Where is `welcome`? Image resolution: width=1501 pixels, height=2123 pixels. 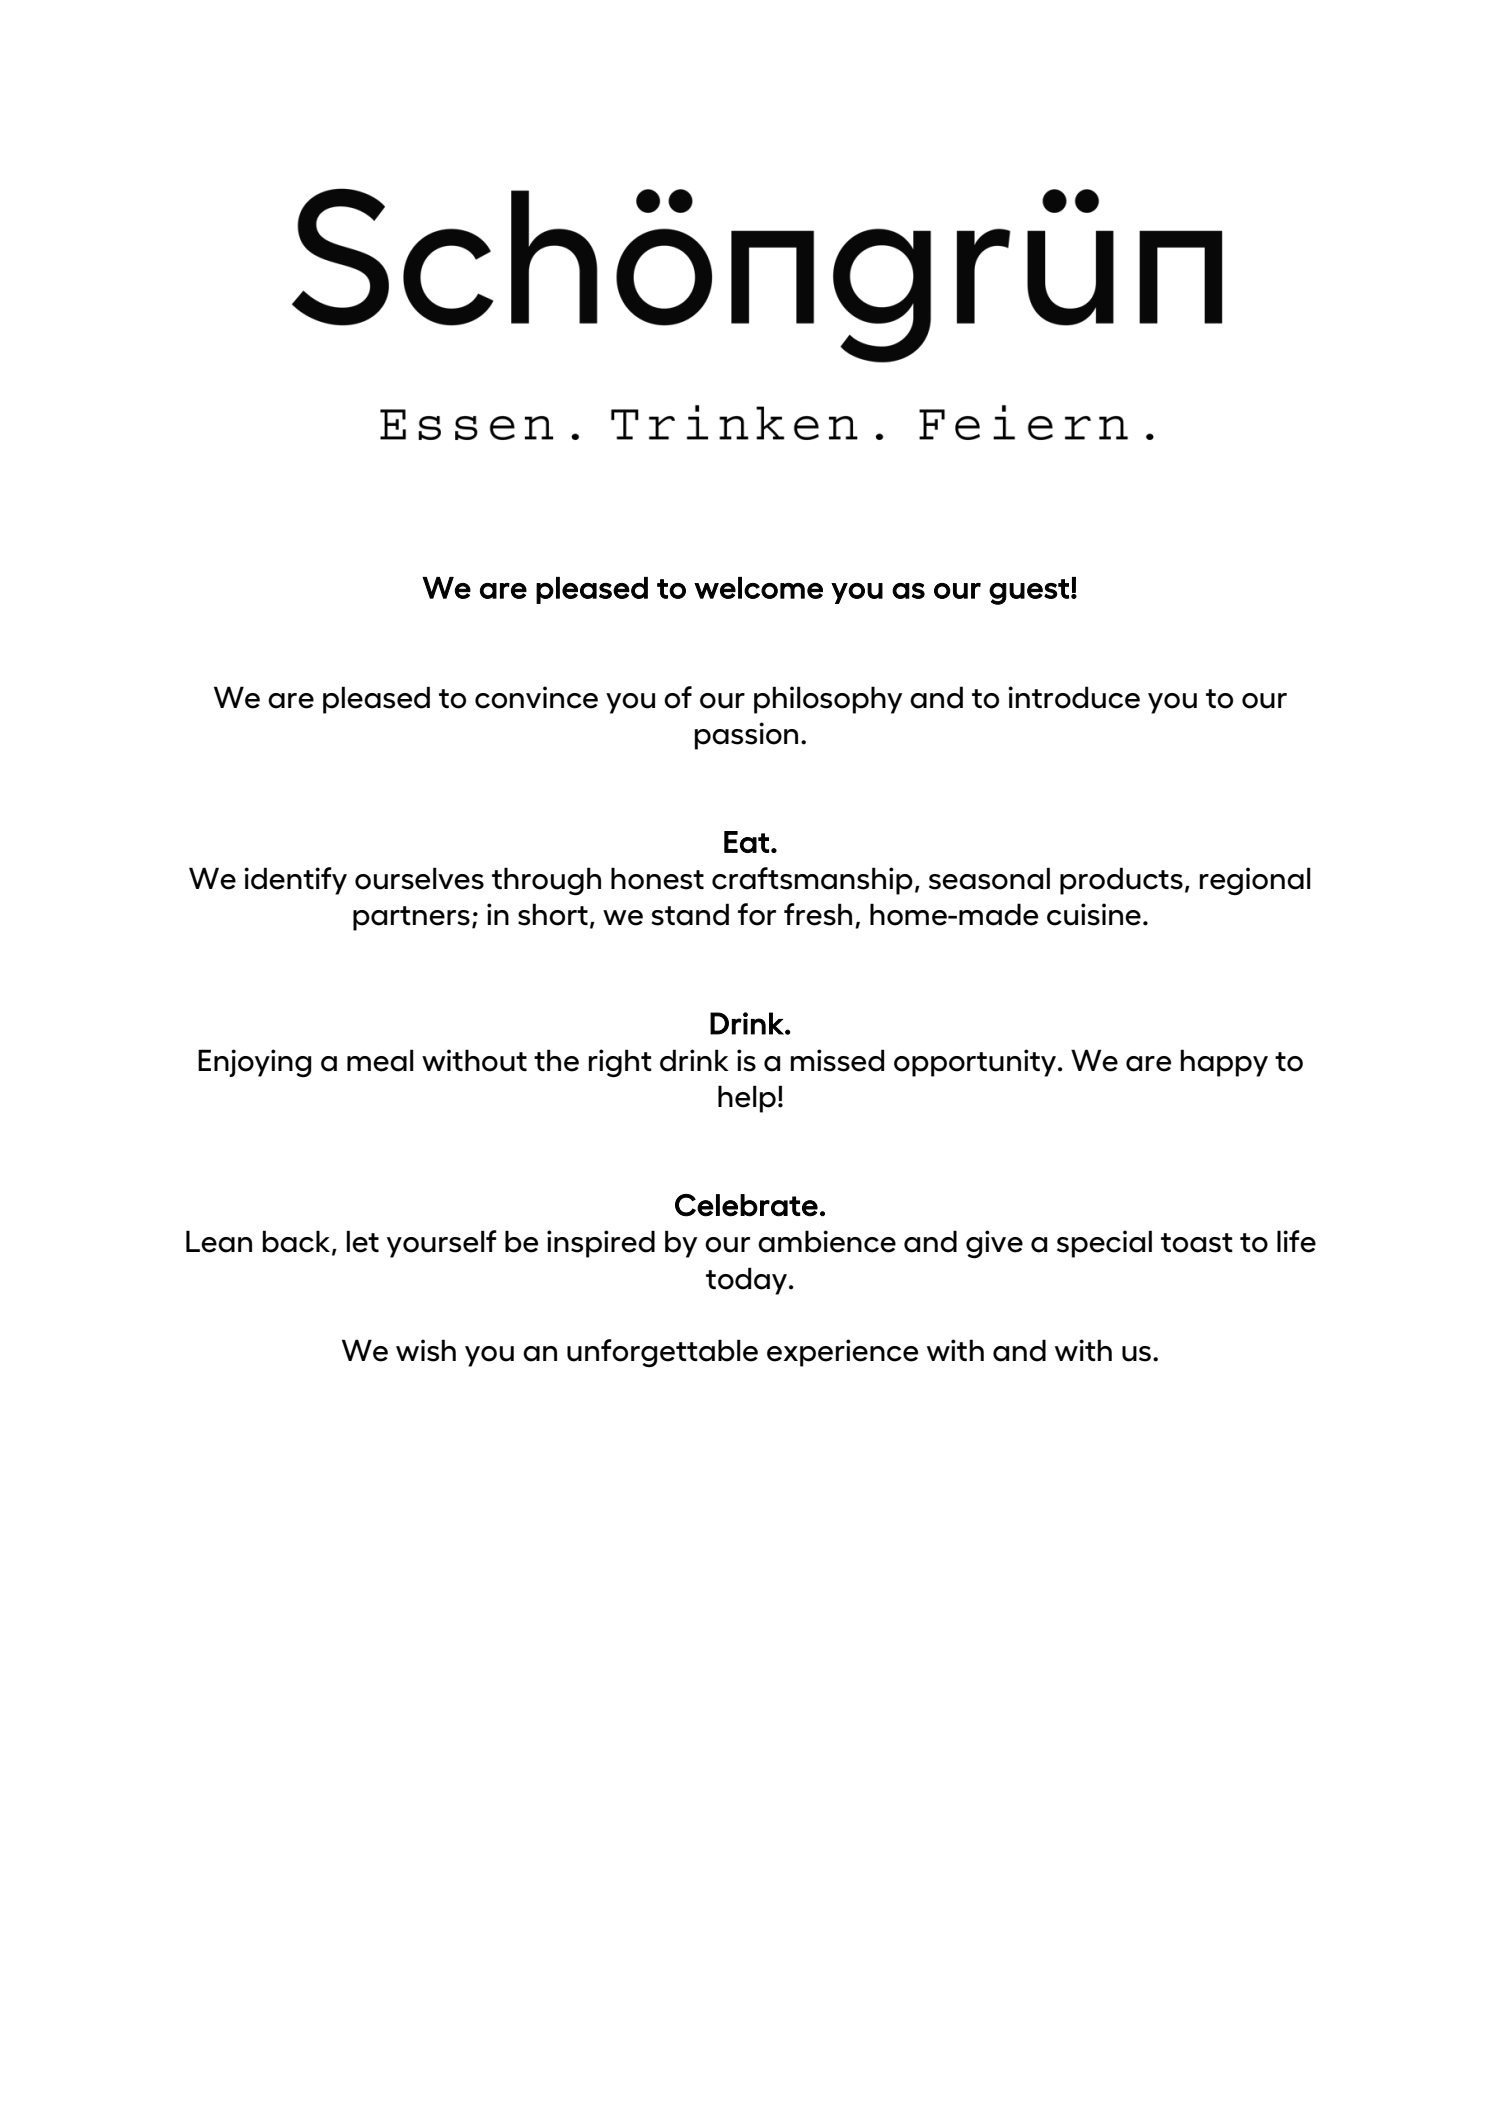
welcome is located at coordinates (758, 588).
